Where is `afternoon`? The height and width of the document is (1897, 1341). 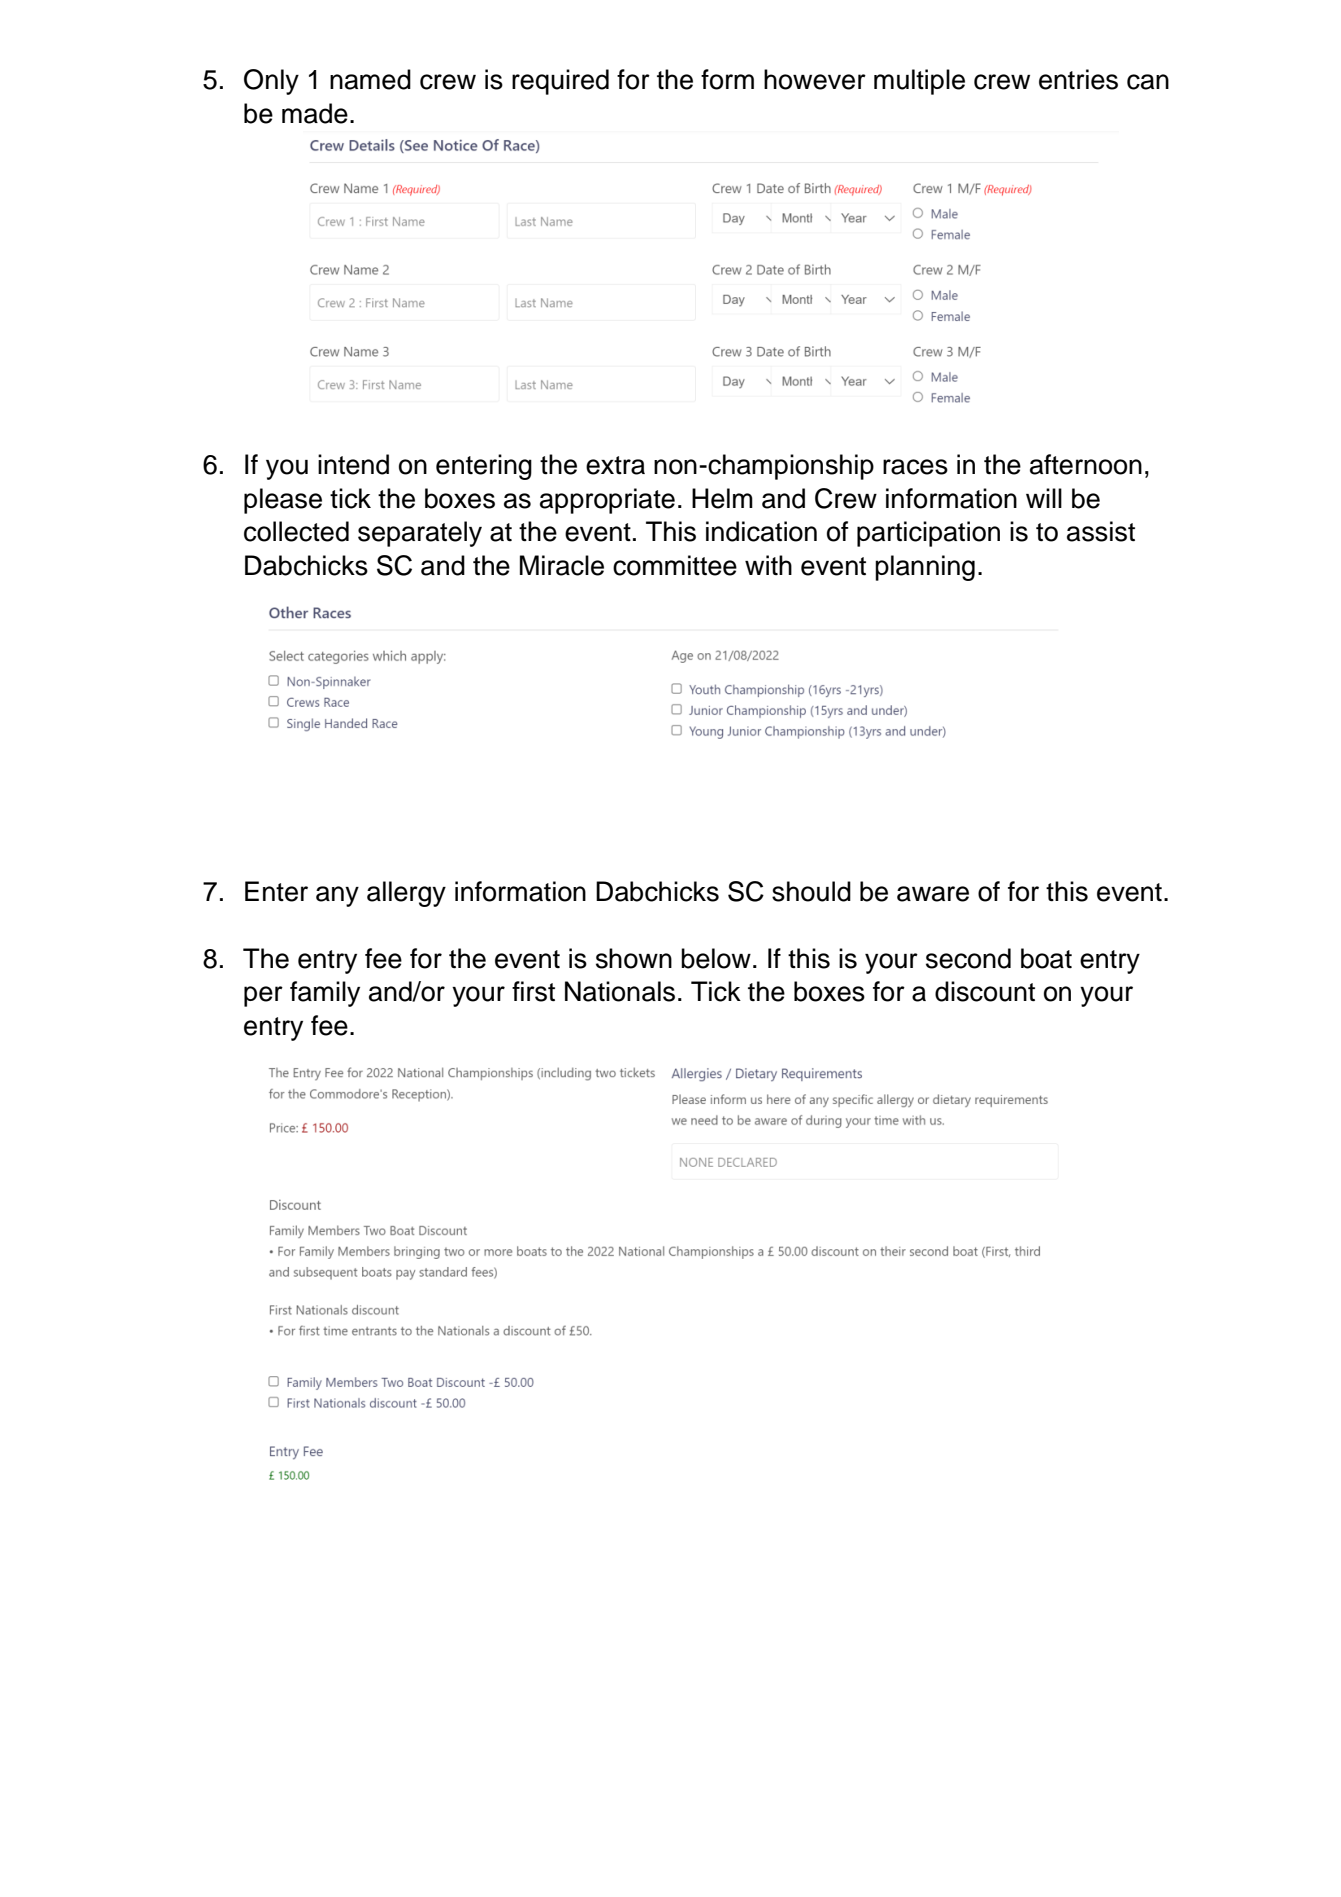
afternoon is located at coordinates (1086, 464).
